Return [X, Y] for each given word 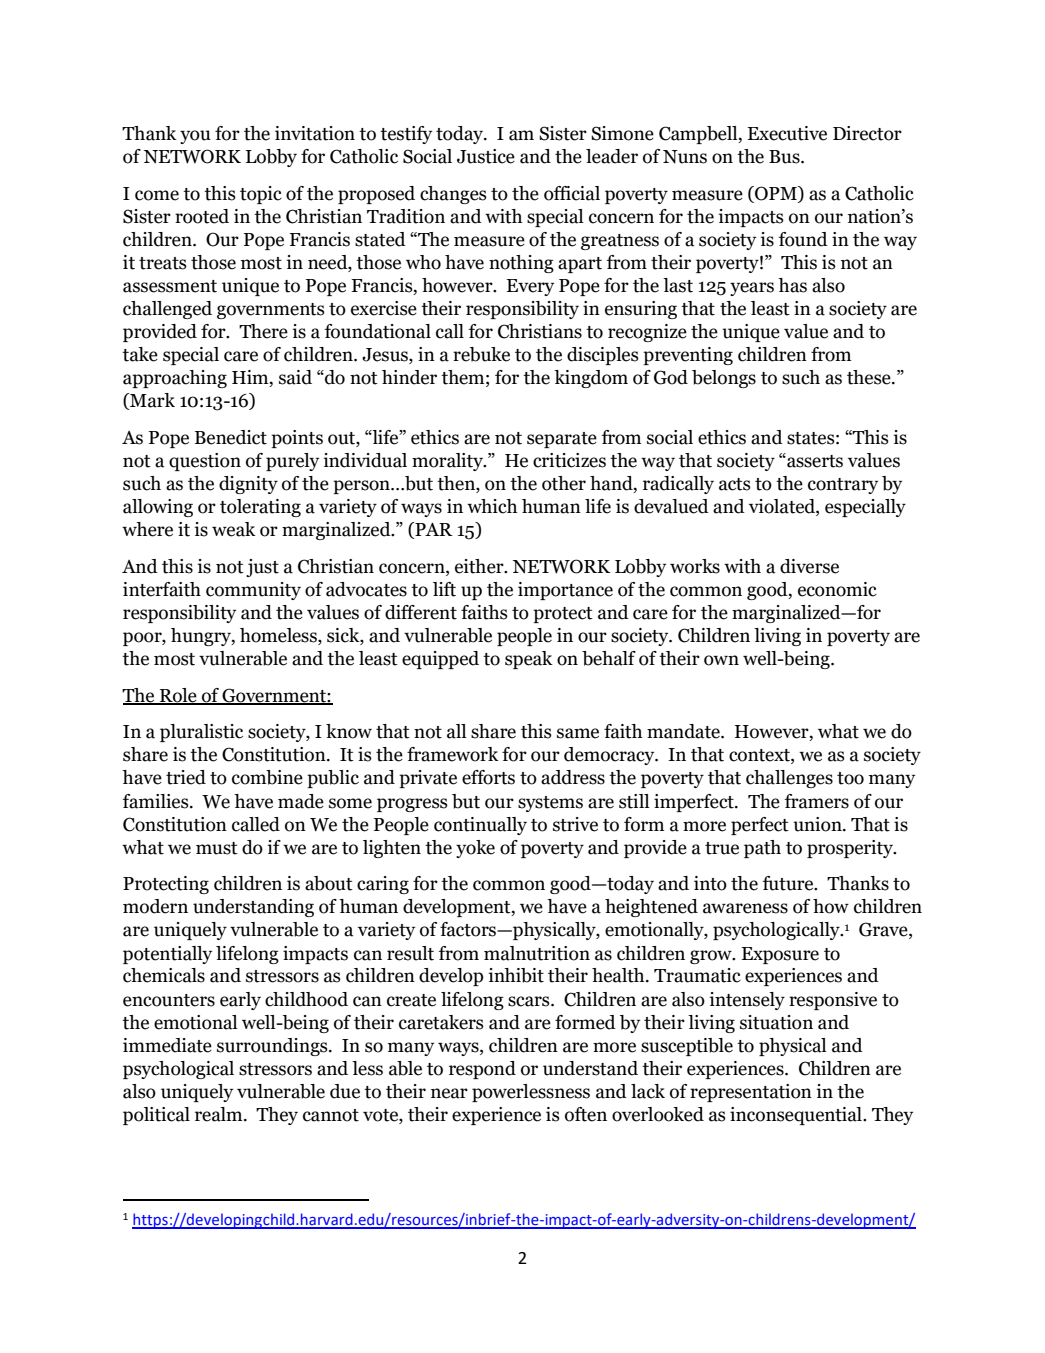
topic [261, 195]
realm [220, 1114]
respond [482, 1070]
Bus [785, 157]
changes [453, 195]
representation [751, 1093]
